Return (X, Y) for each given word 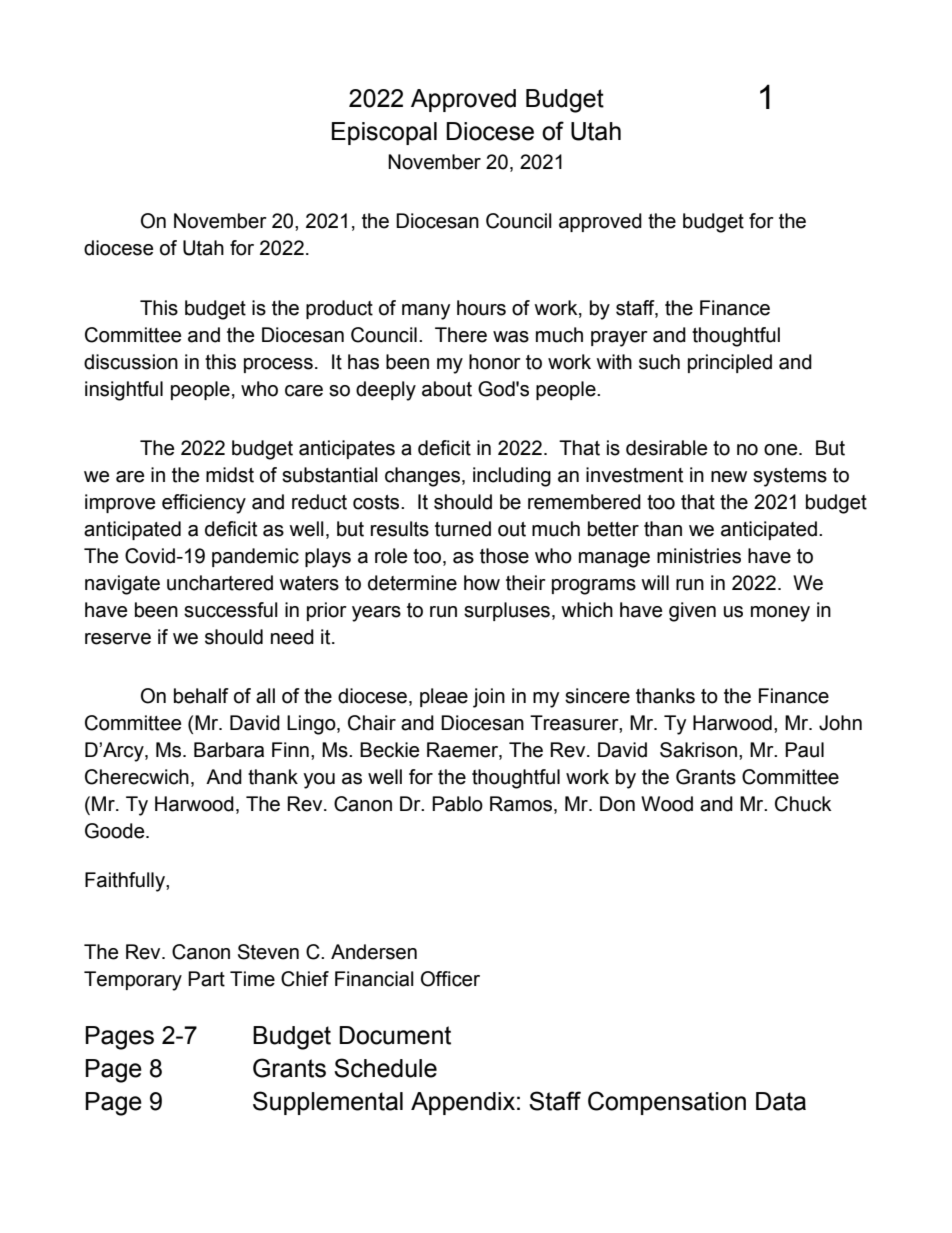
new (729, 477)
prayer (619, 339)
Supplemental (328, 1103)
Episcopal (384, 133)
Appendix (463, 1103)
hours (481, 308)
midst (230, 475)
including (512, 477)
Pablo (457, 804)
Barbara (229, 750)
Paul (804, 750)
